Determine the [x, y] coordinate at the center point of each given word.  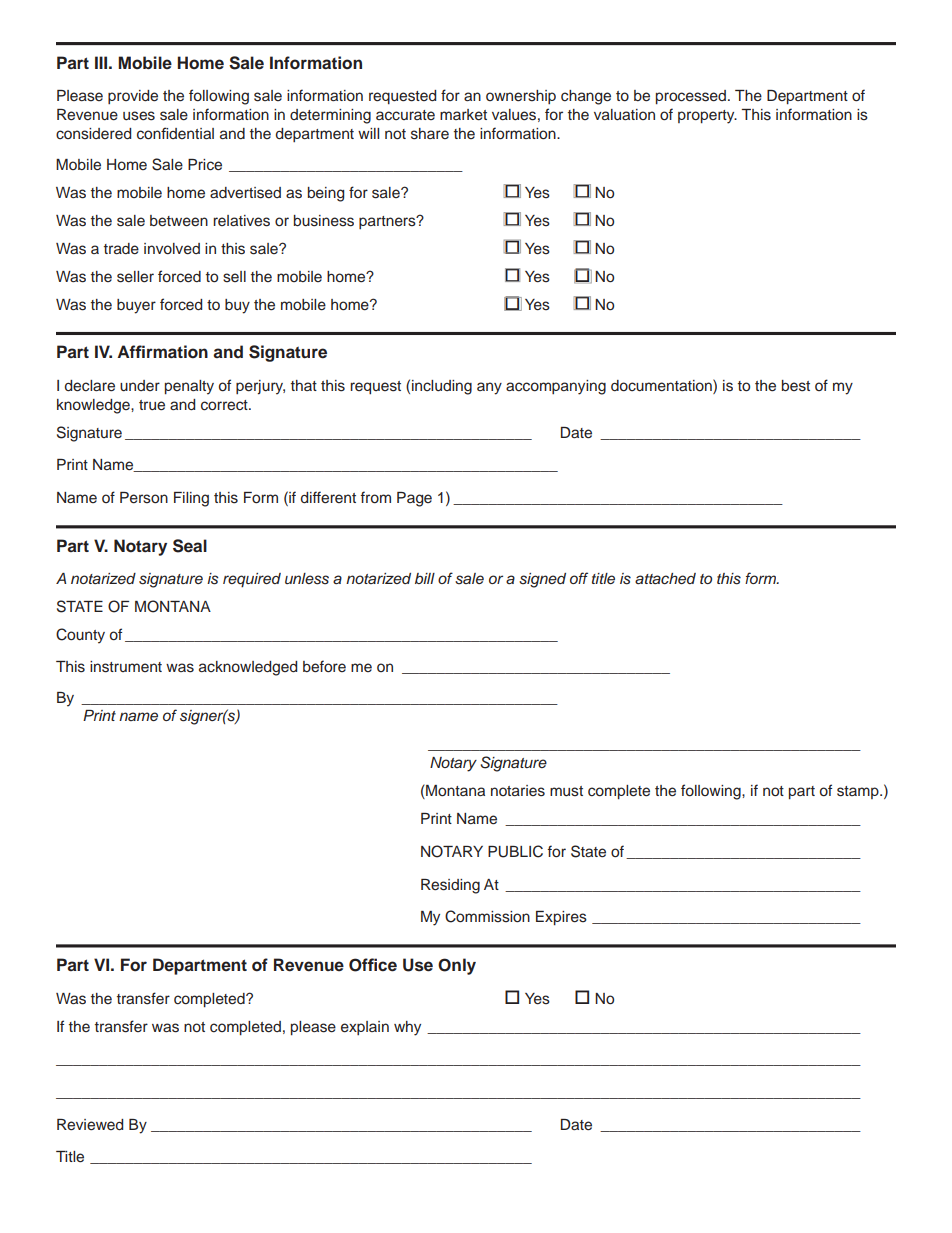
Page [414, 499]
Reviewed [90, 1125]
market [463, 115]
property [707, 117]
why [407, 1028]
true [152, 405]
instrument [126, 667]
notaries [518, 791]
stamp [859, 792]
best [796, 386]
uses [139, 116]
